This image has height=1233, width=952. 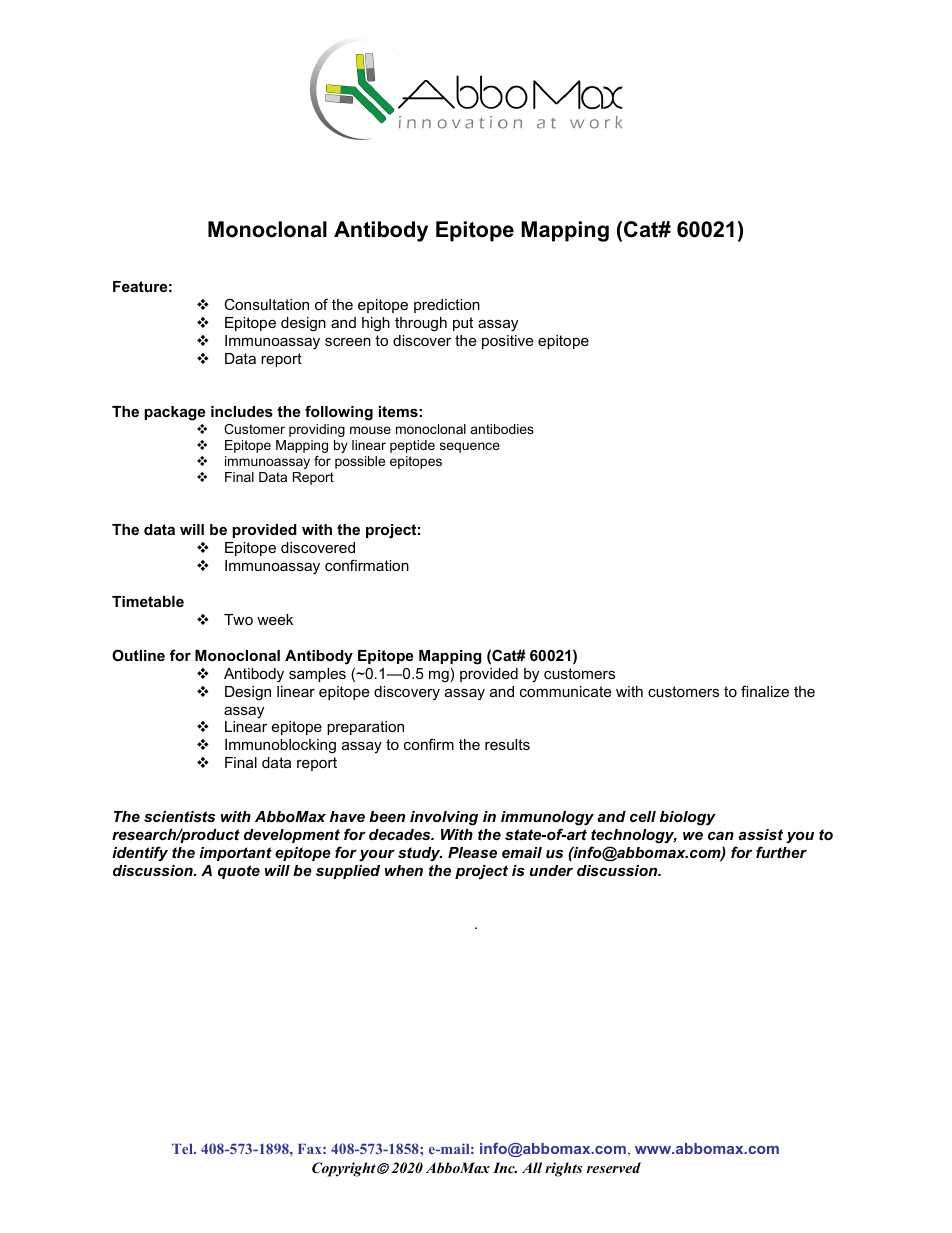 What do you see at coordinates (184, 1149) in the image?
I see `Tel` at bounding box center [184, 1149].
